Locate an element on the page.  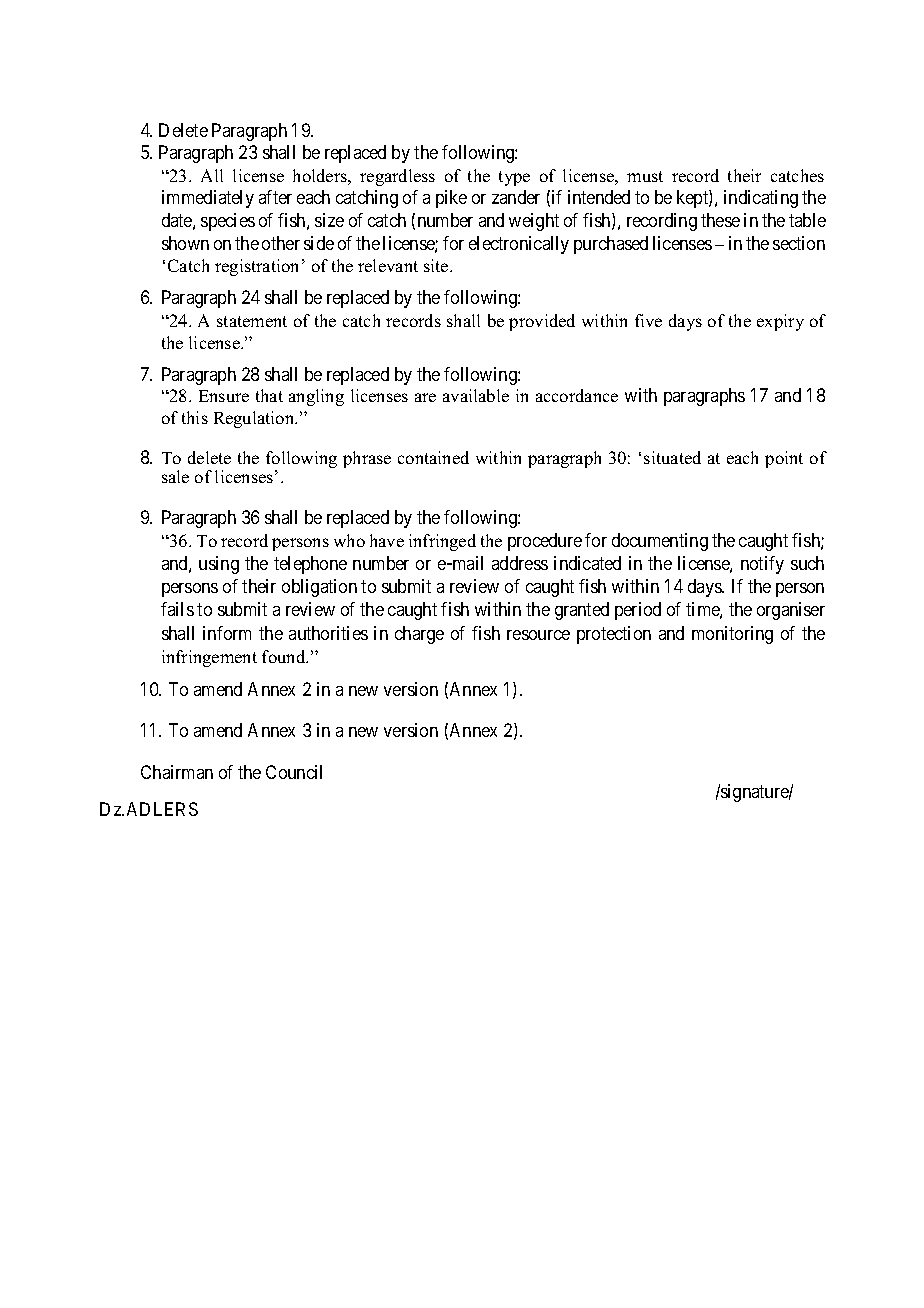
resource is located at coordinates (538, 635).
